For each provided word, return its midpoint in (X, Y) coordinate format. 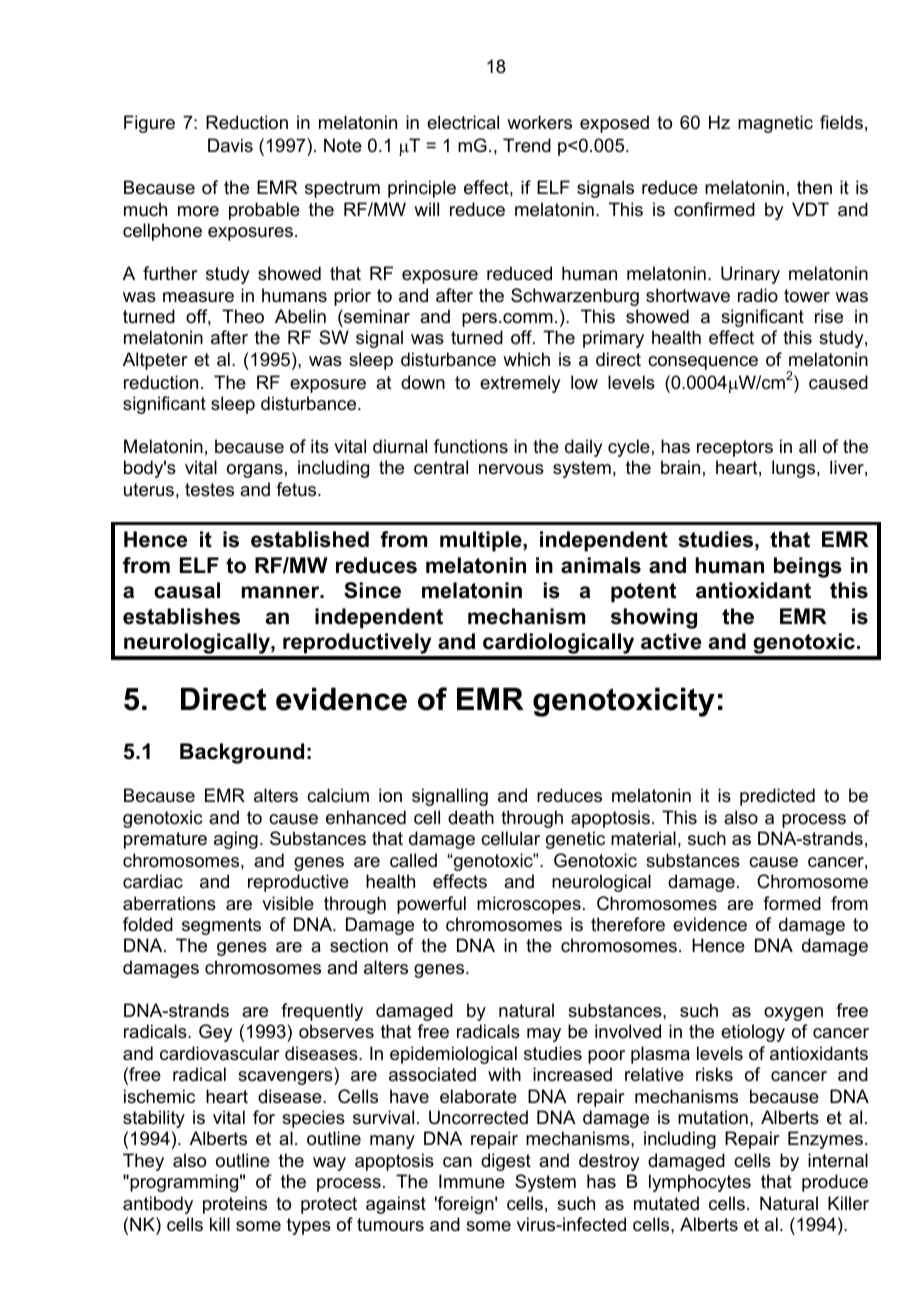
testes (209, 490)
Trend (527, 145)
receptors (735, 448)
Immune (472, 1181)
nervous (511, 469)
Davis (230, 145)
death (471, 817)
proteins (235, 1205)
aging (236, 840)
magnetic (775, 124)
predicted (777, 797)
